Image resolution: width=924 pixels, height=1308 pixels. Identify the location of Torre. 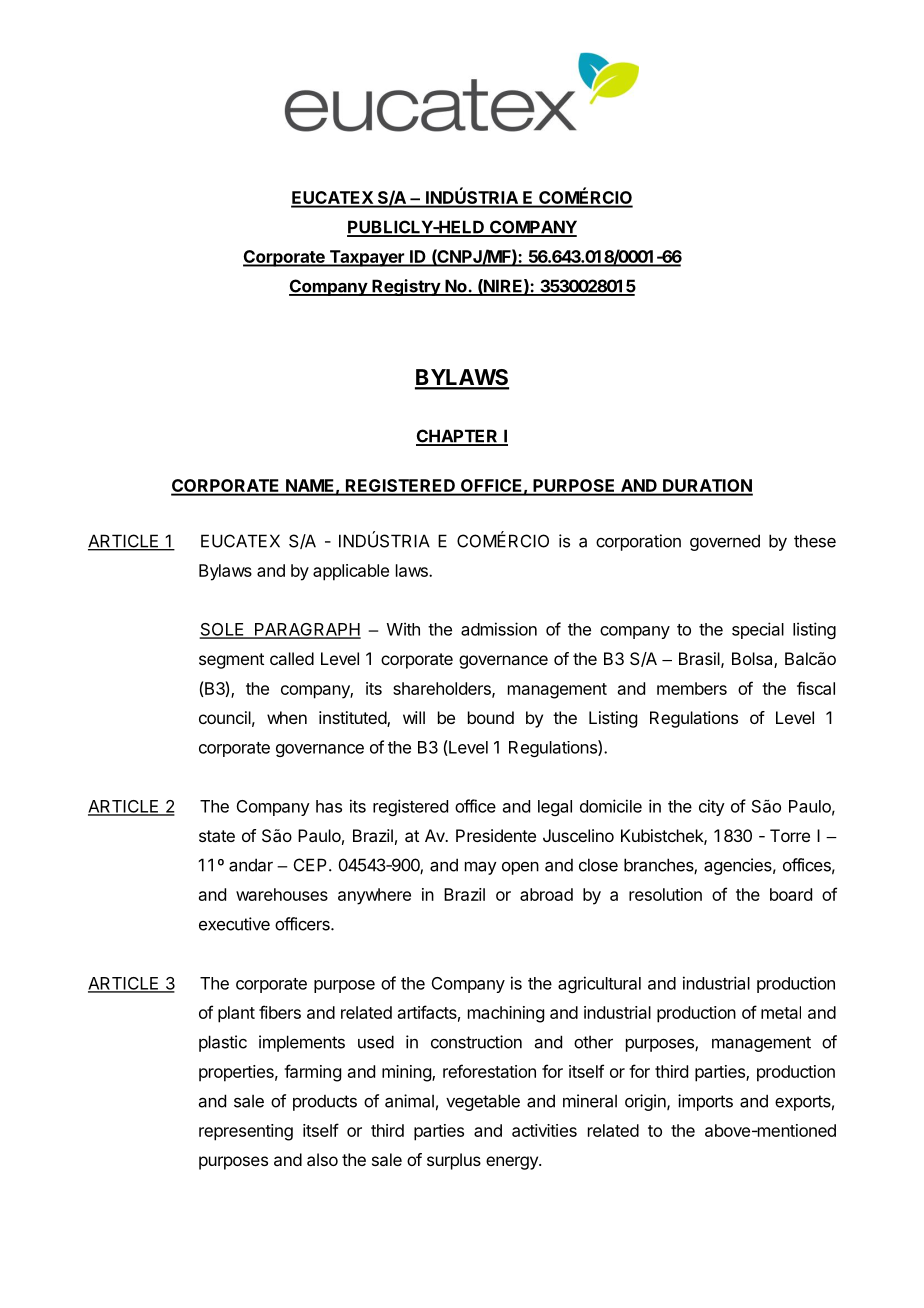
(790, 835).
